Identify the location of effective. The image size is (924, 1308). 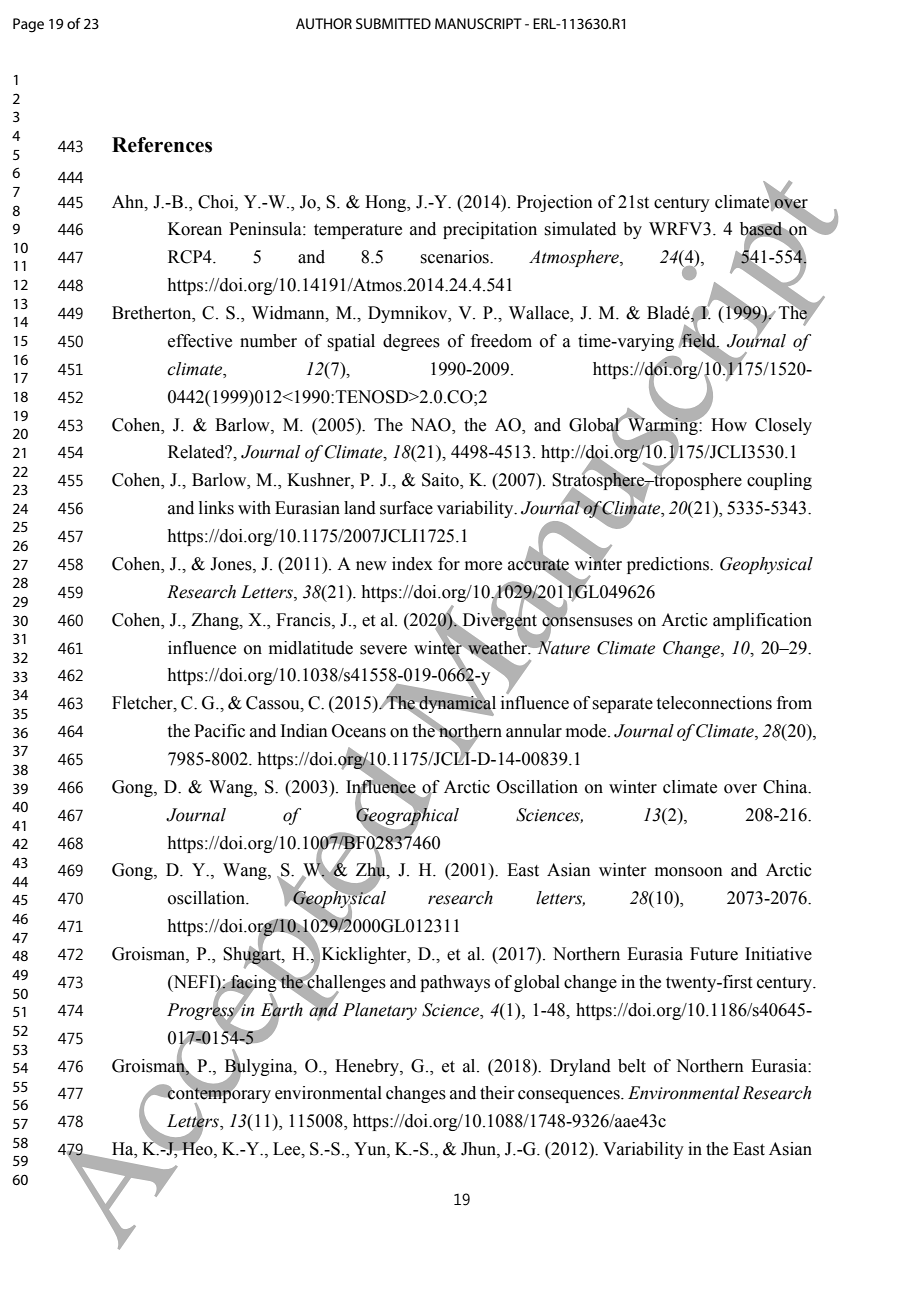
(200, 341).
